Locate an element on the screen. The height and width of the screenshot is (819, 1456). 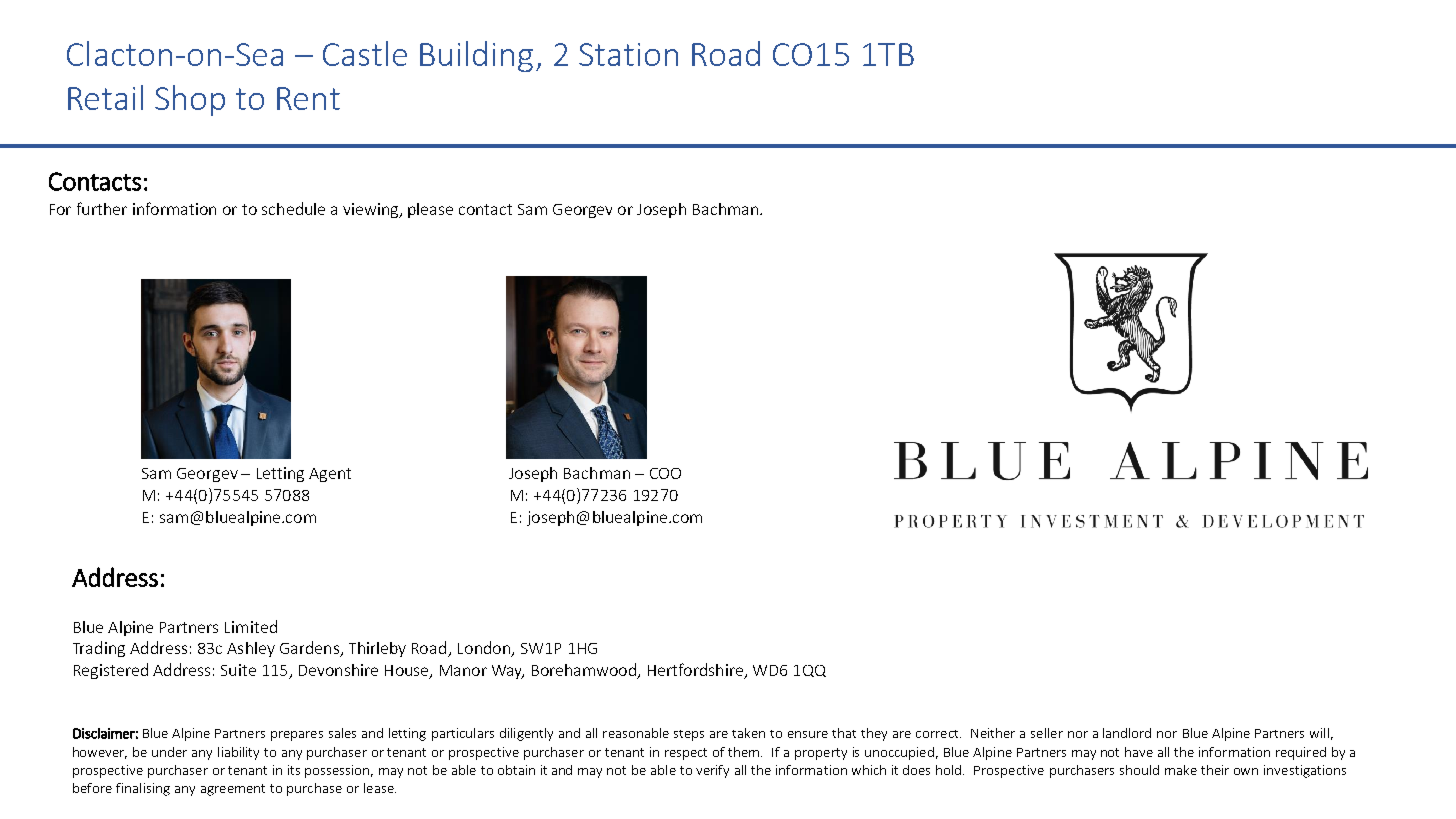
Limited is located at coordinates (251, 626).
